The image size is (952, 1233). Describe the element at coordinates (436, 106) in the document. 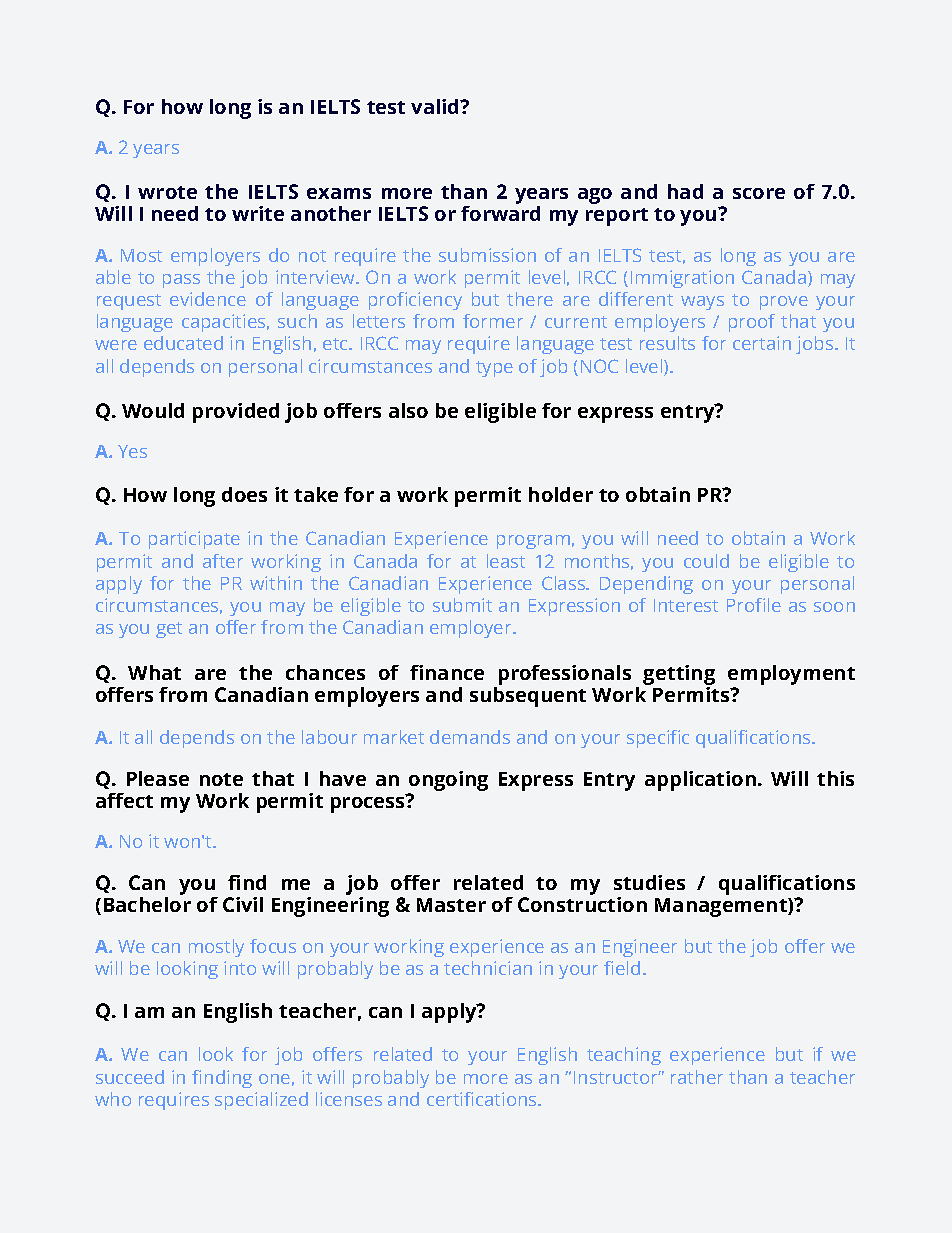

I see `valid` at that location.
